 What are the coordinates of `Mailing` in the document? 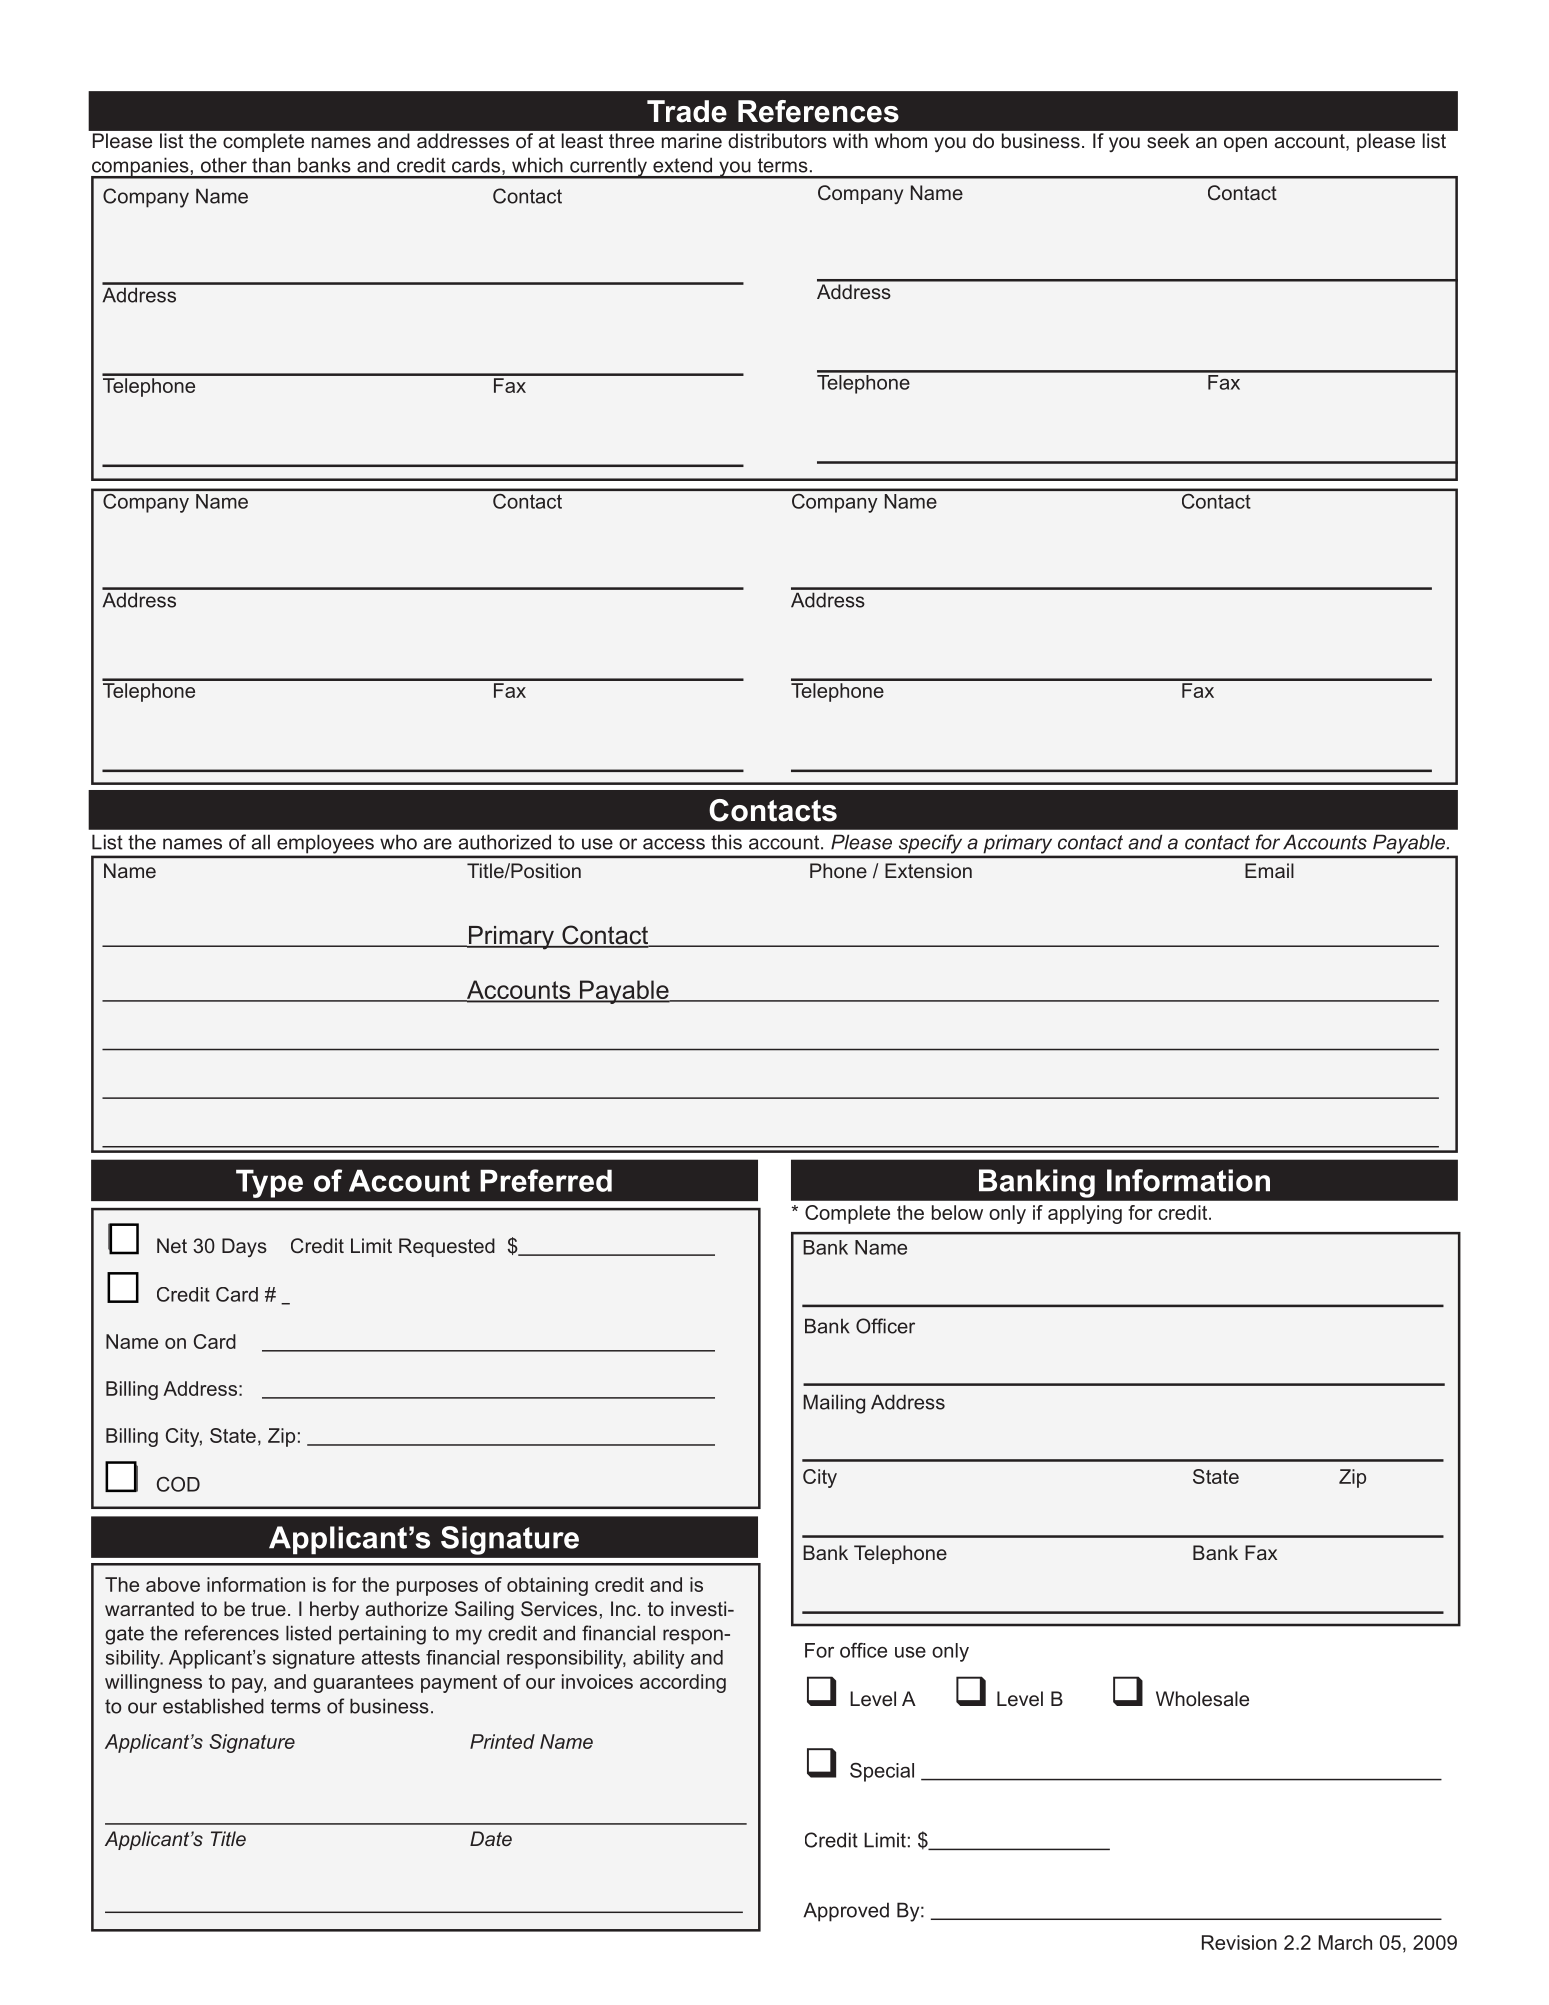 It's located at (834, 1404).
